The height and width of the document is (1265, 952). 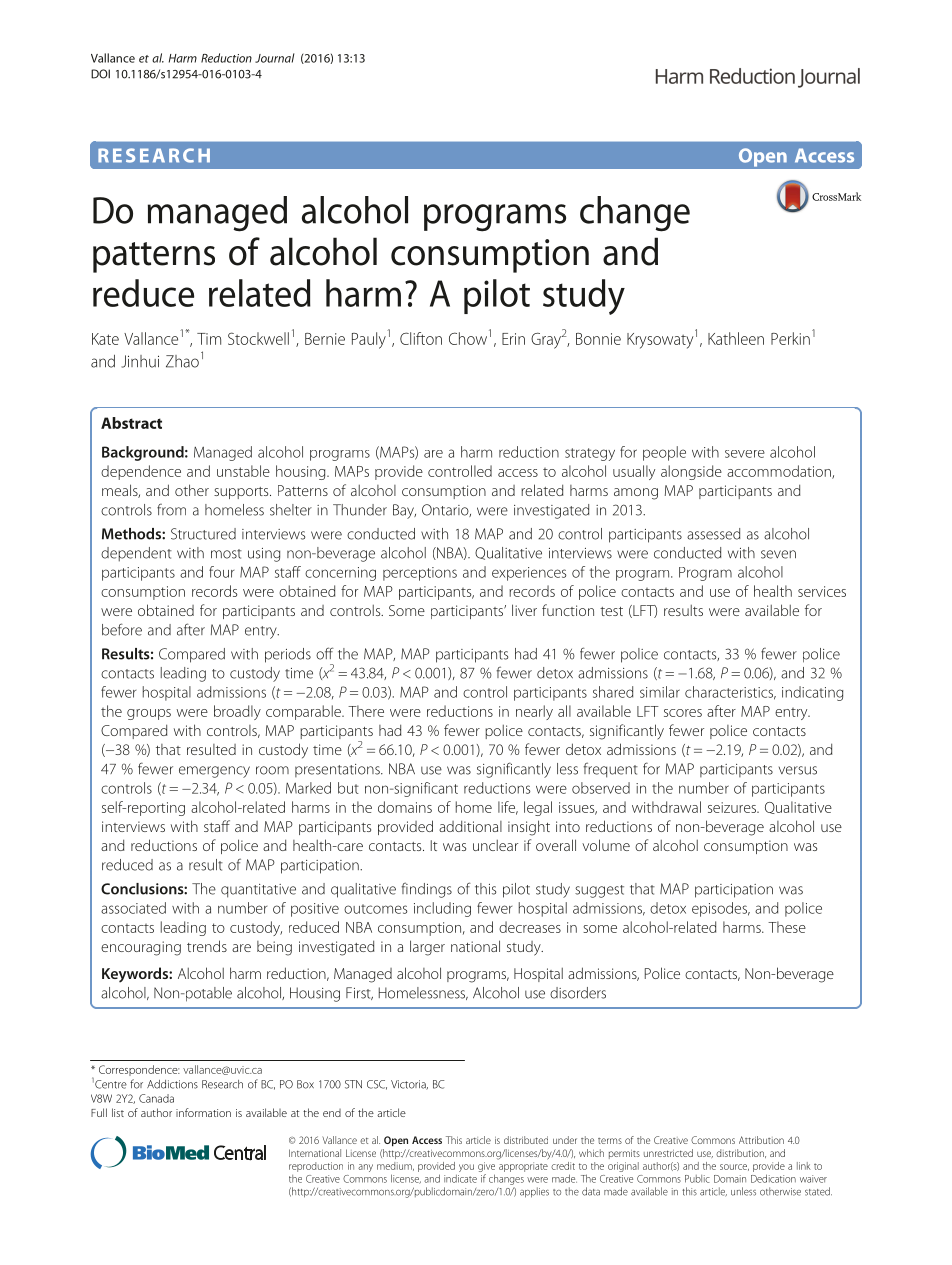 I want to click on including, so click(x=442, y=909).
